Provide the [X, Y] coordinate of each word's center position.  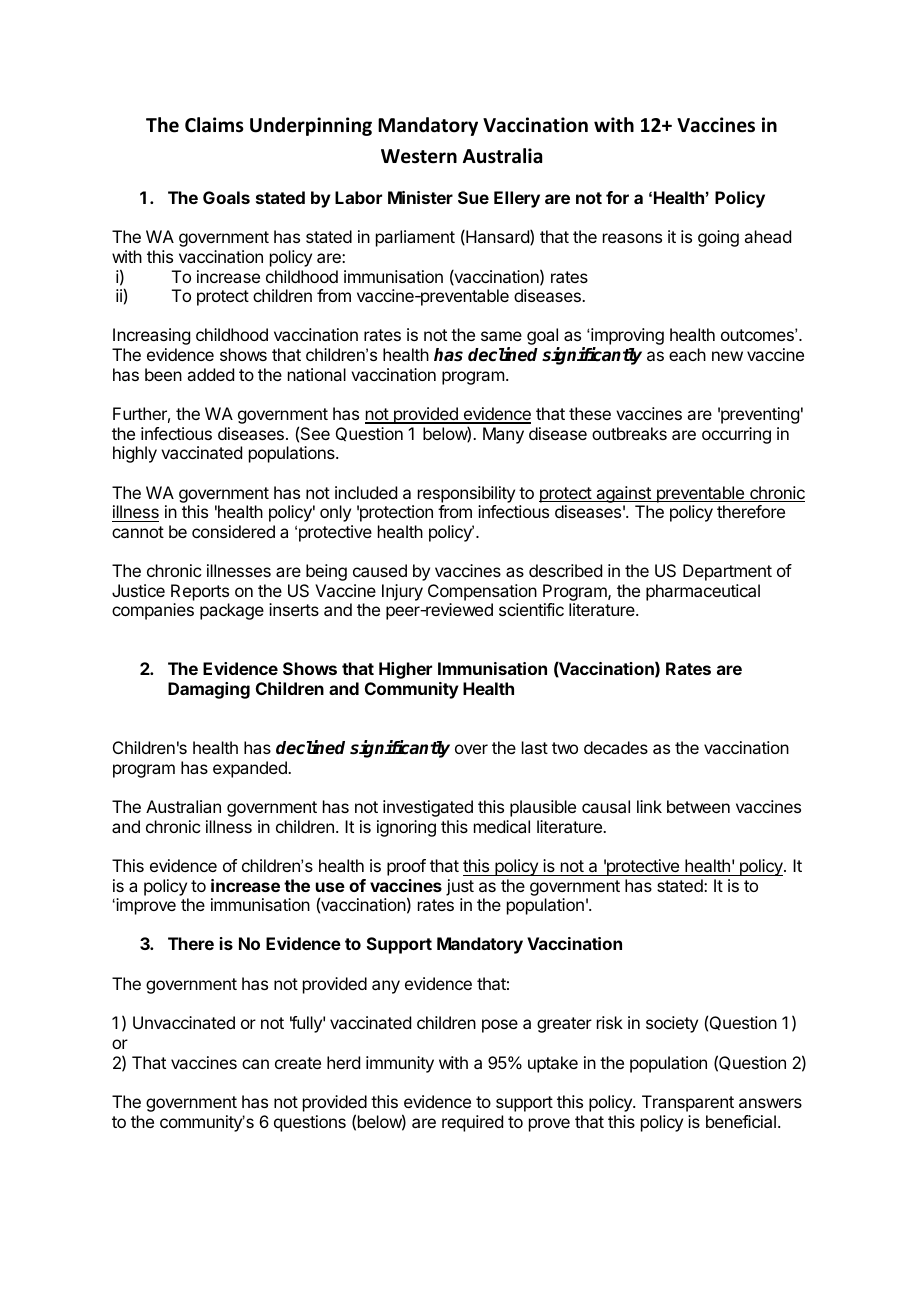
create [298, 1063]
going [718, 238]
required [472, 1123]
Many [503, 435]
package [232, 611]
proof [406, 867]
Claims [214, 125]
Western [419, 156]
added [210, 374]
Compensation [482, 592]
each [687, 354]
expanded [251, 769]
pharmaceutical [703, 592]
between [698, 806]
